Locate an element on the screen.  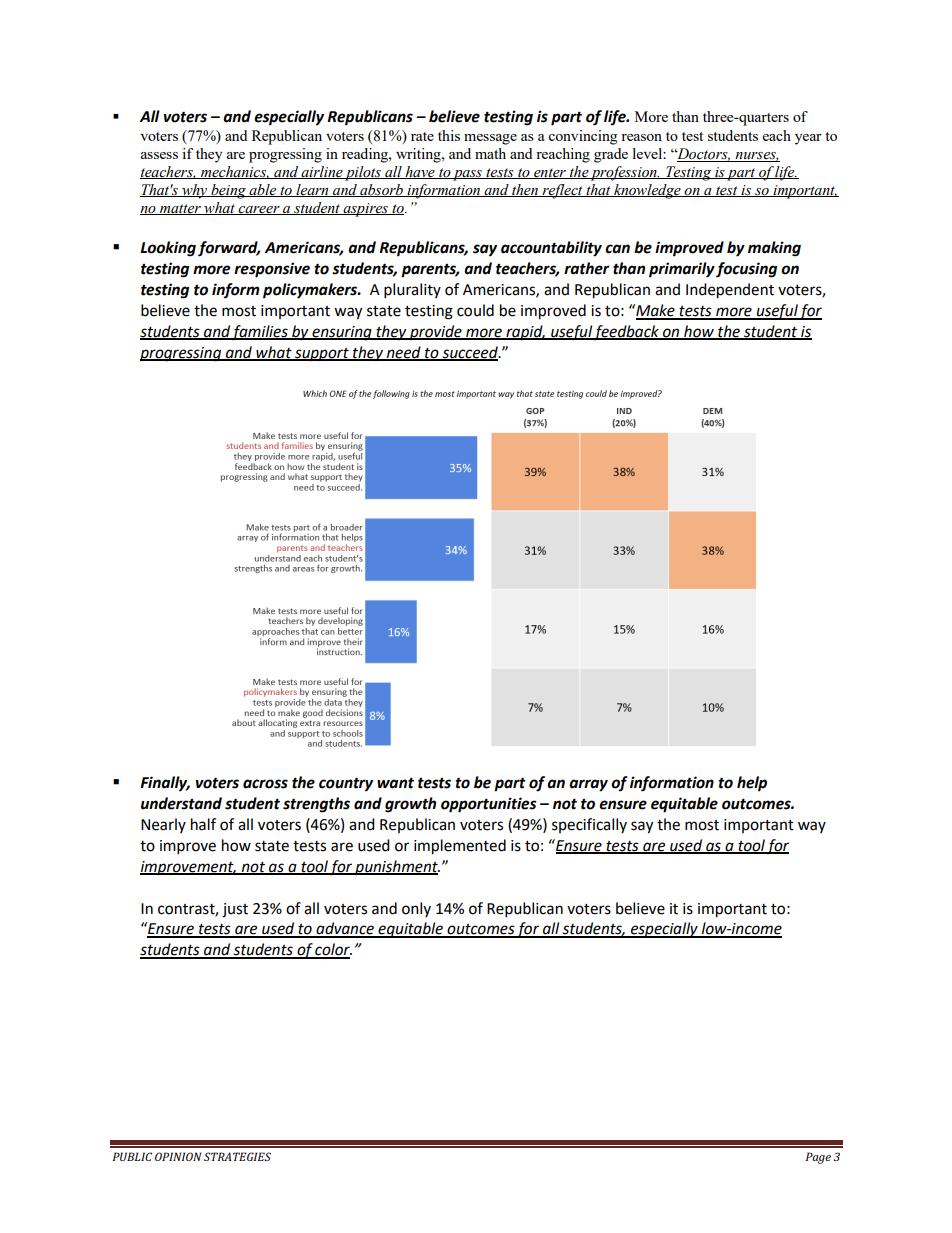
math is located at coordinates (490, 153).
